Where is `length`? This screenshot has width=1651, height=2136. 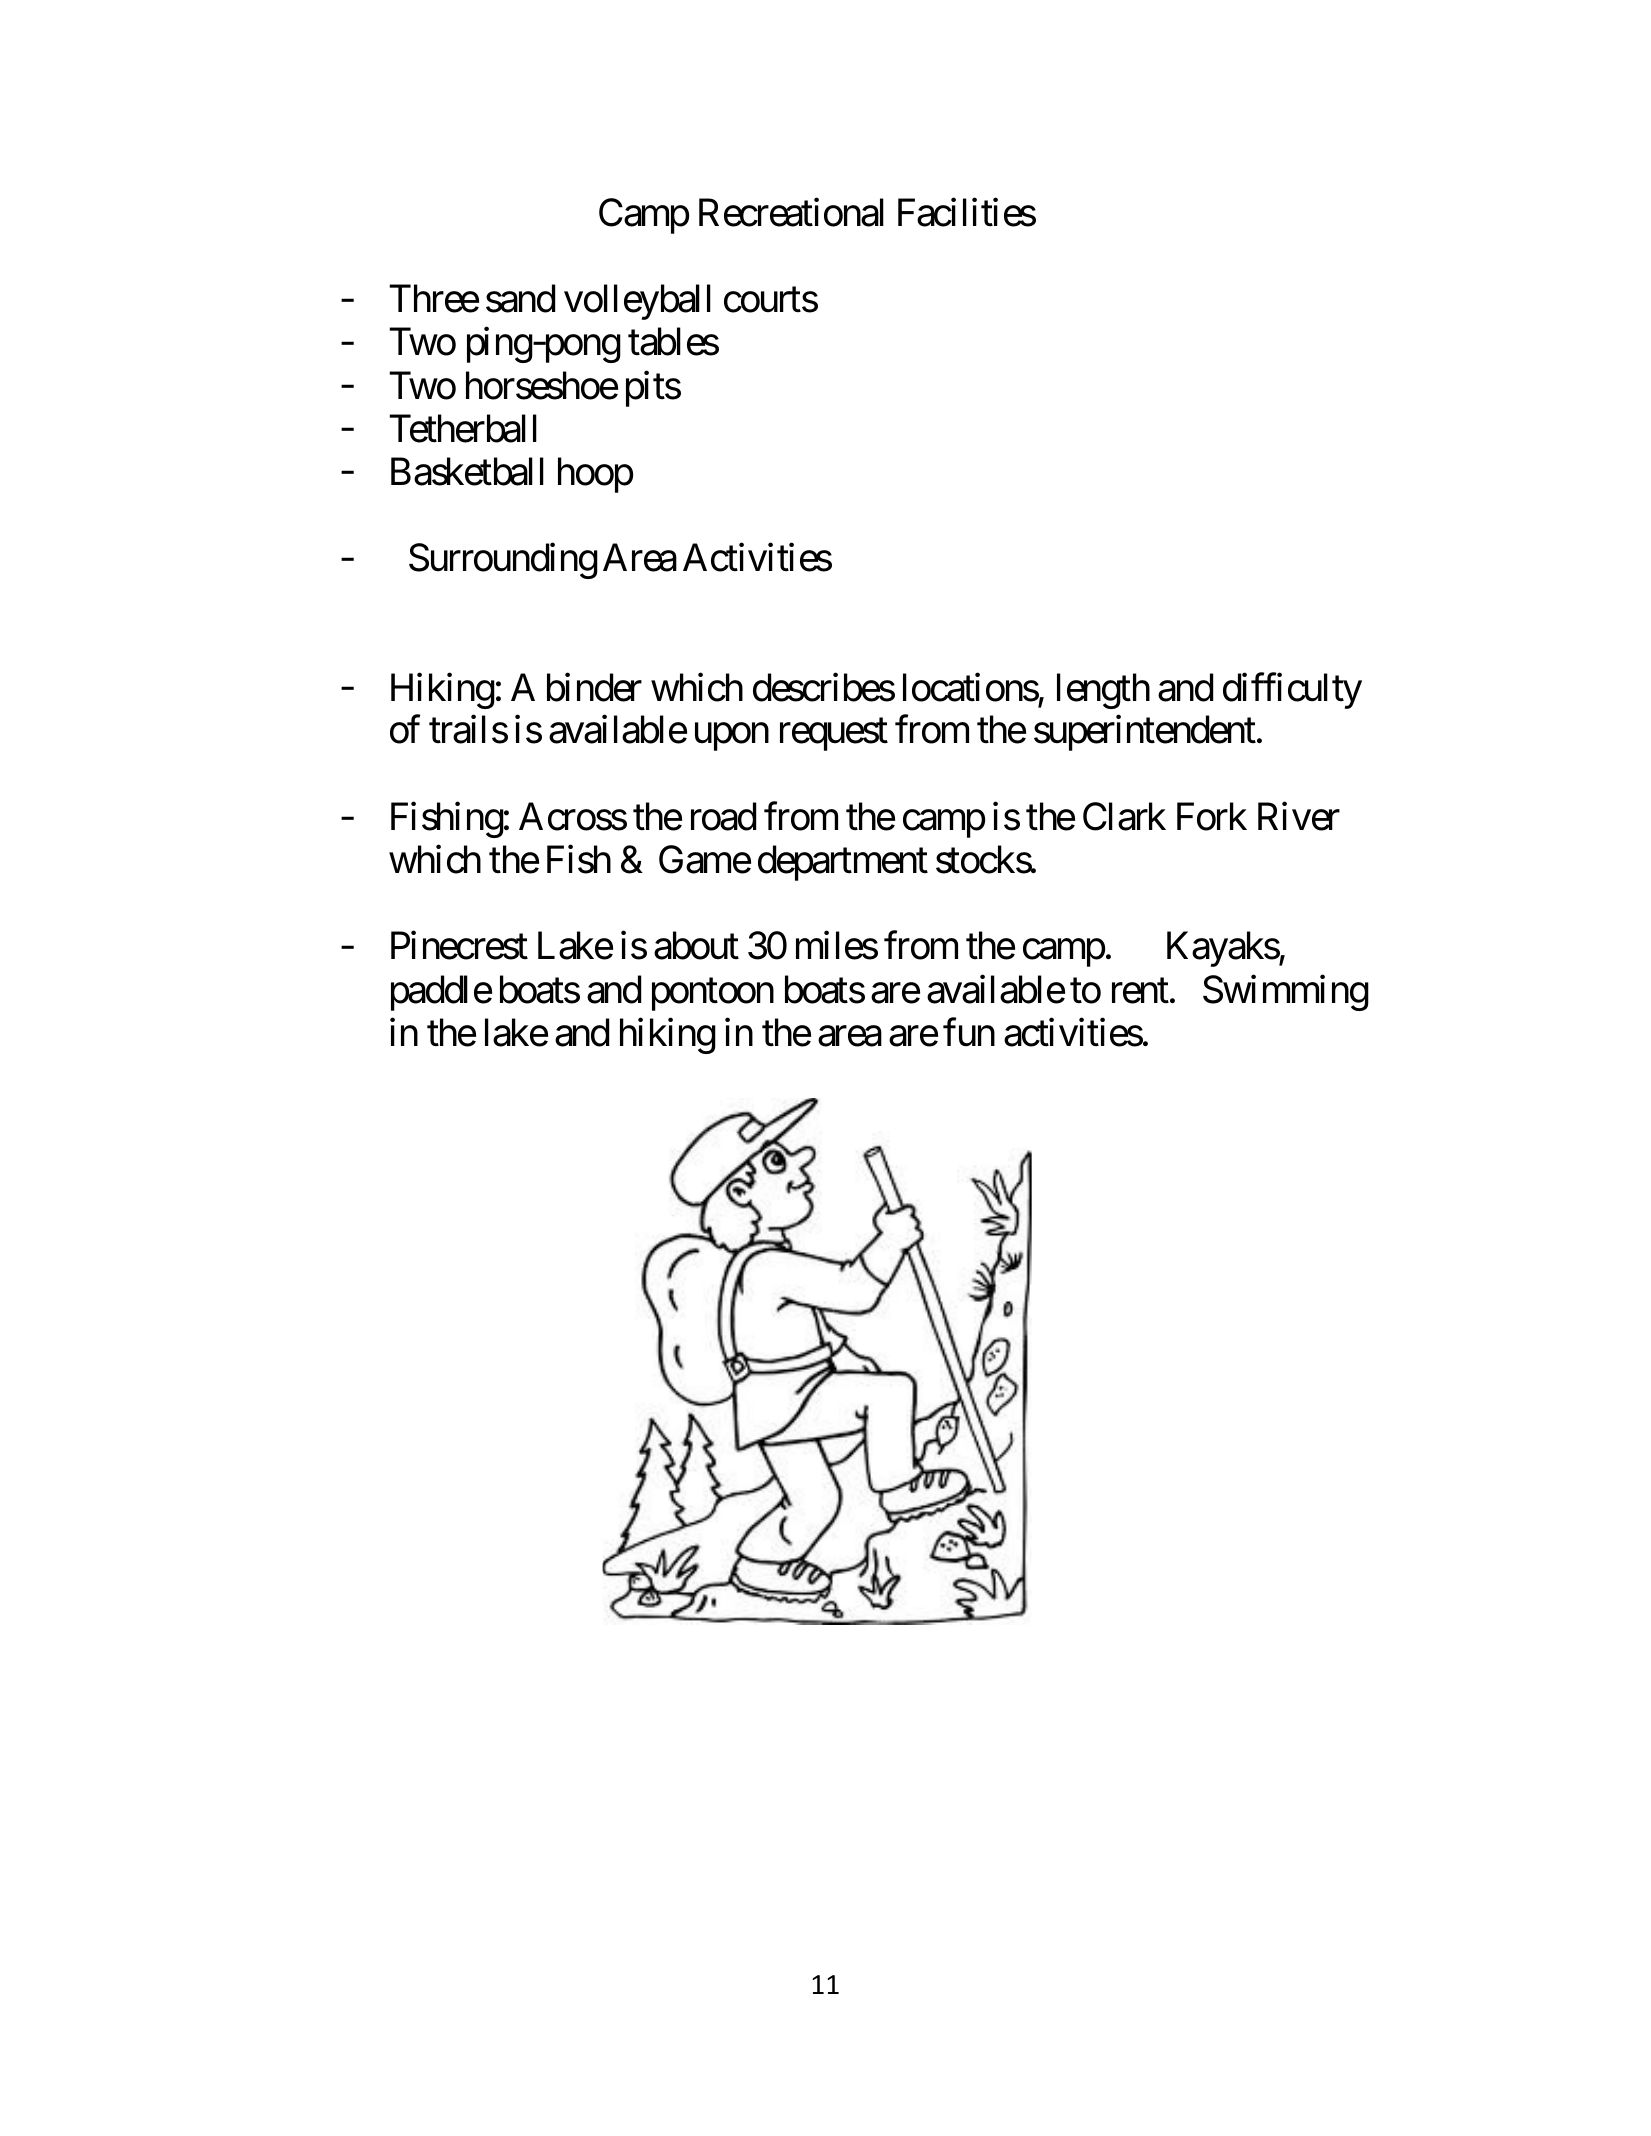
length is located at coordinates (1103, 691).
